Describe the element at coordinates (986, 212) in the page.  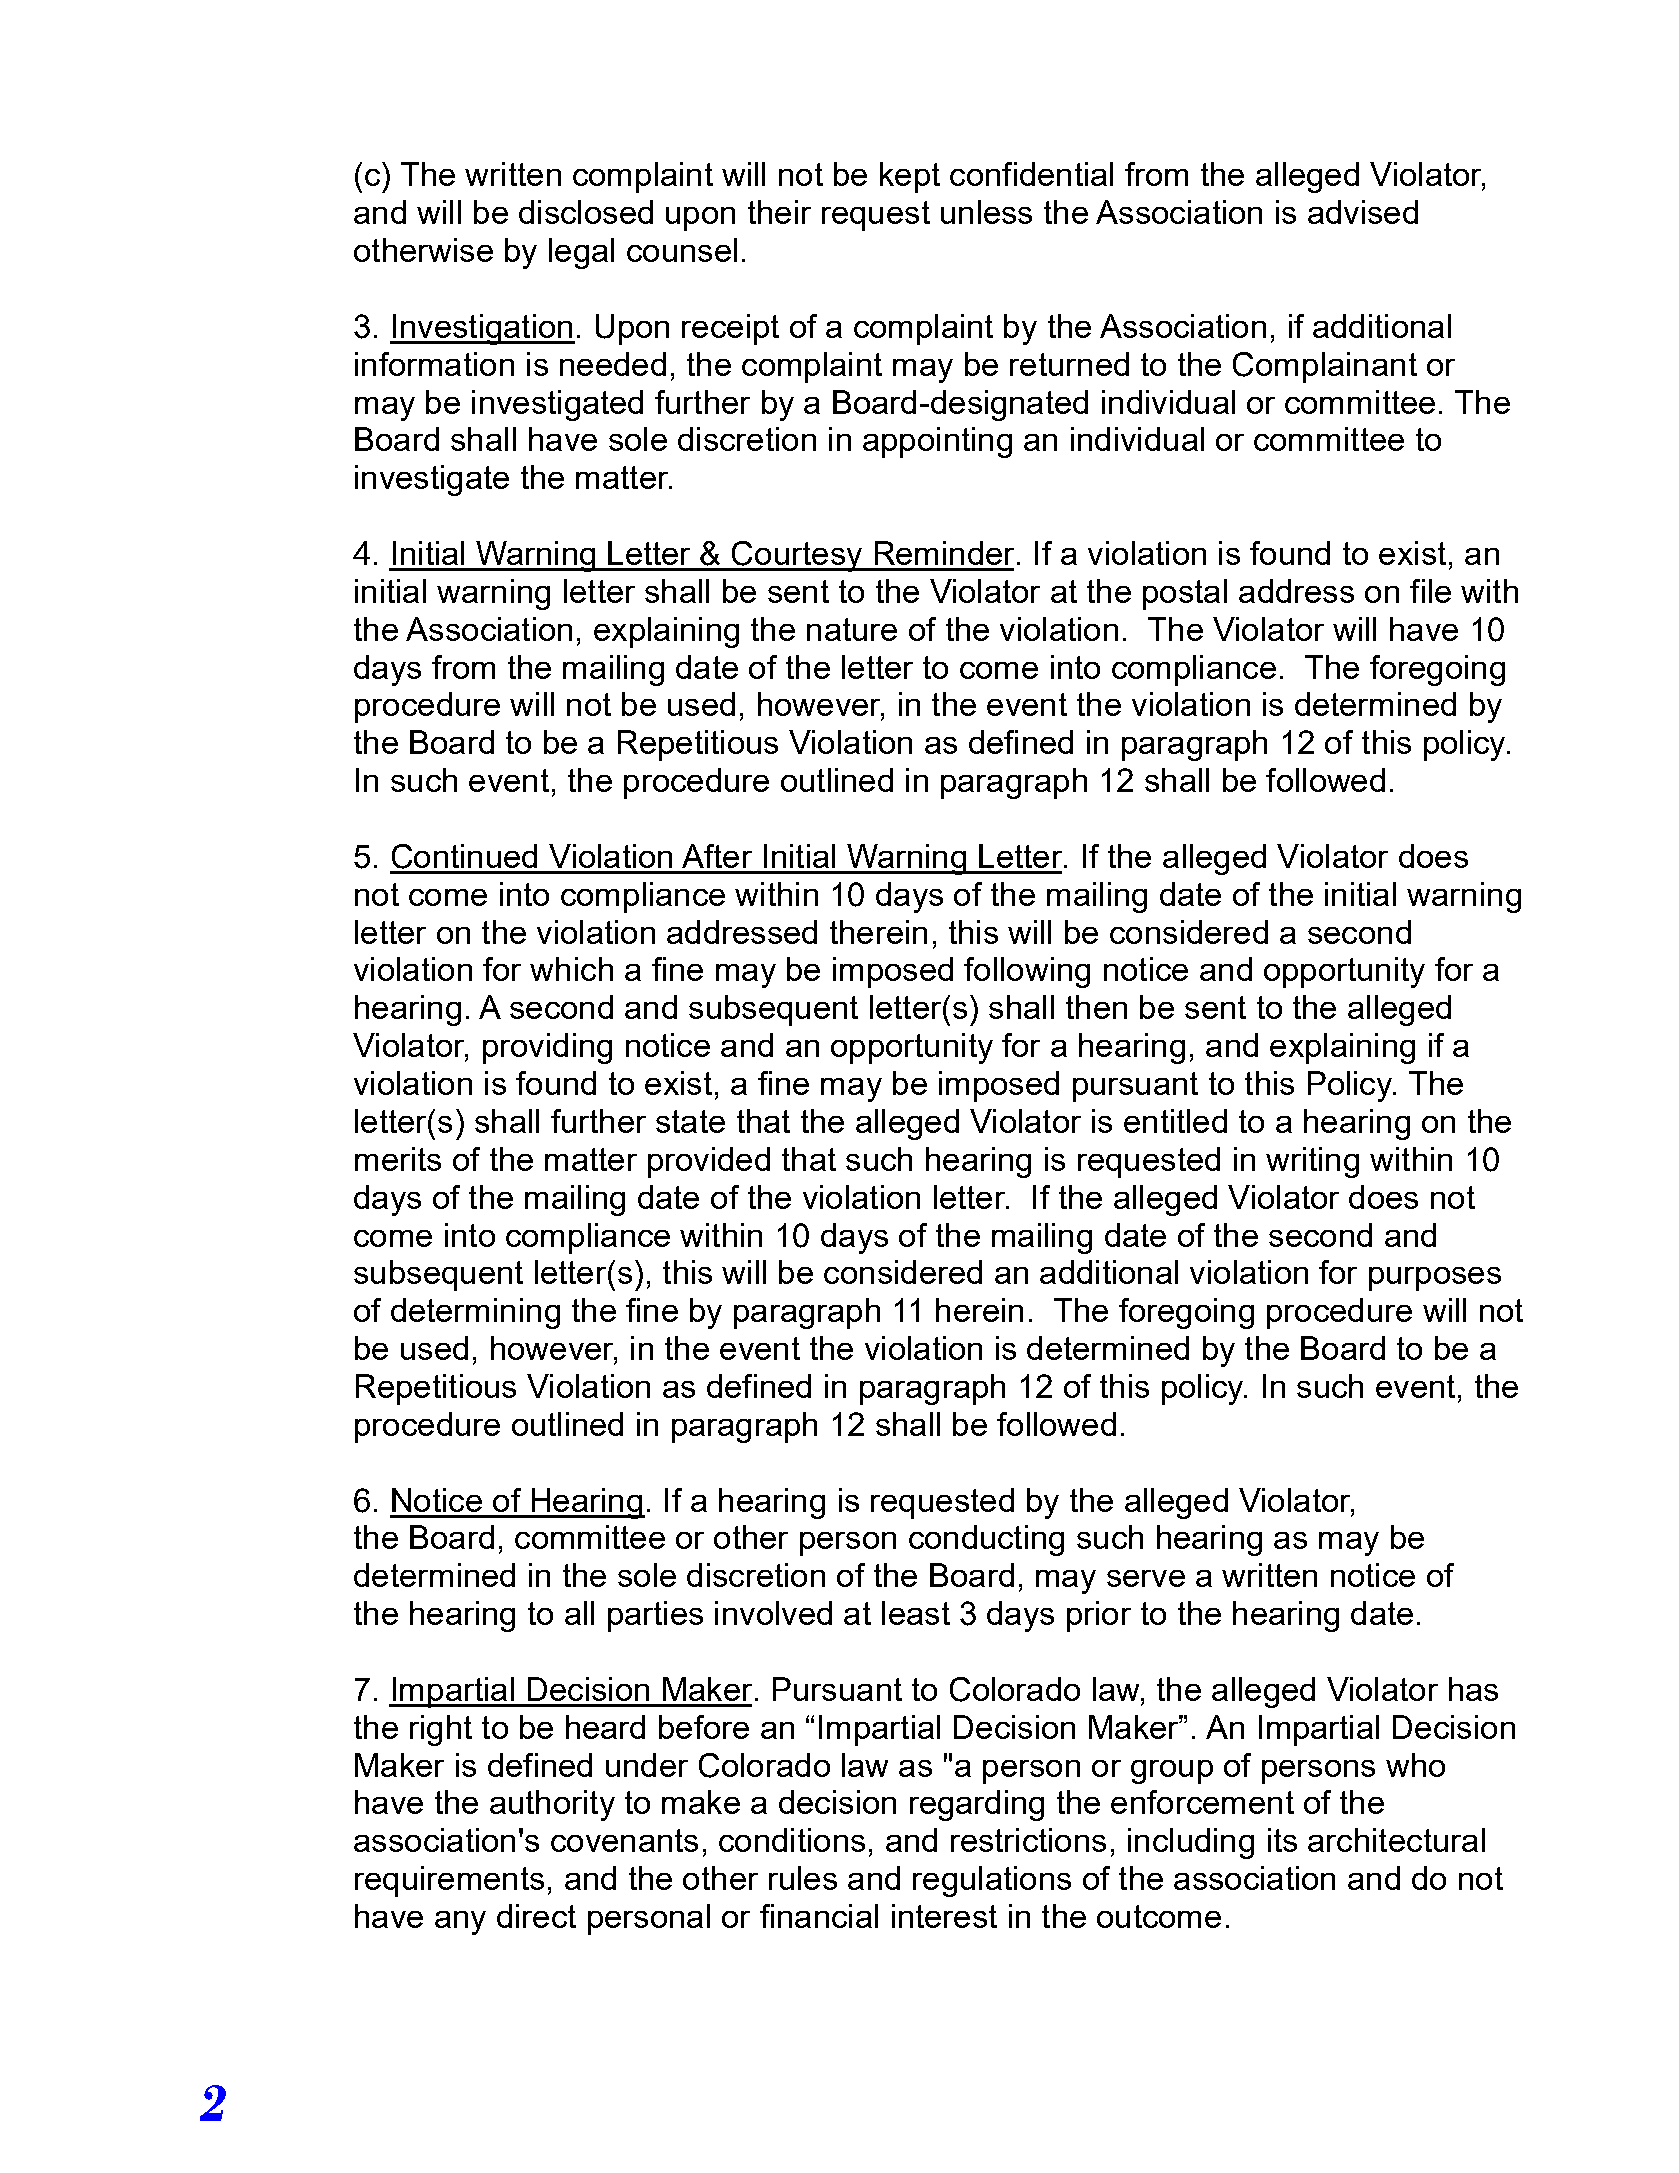
I see `unless` at that location.
